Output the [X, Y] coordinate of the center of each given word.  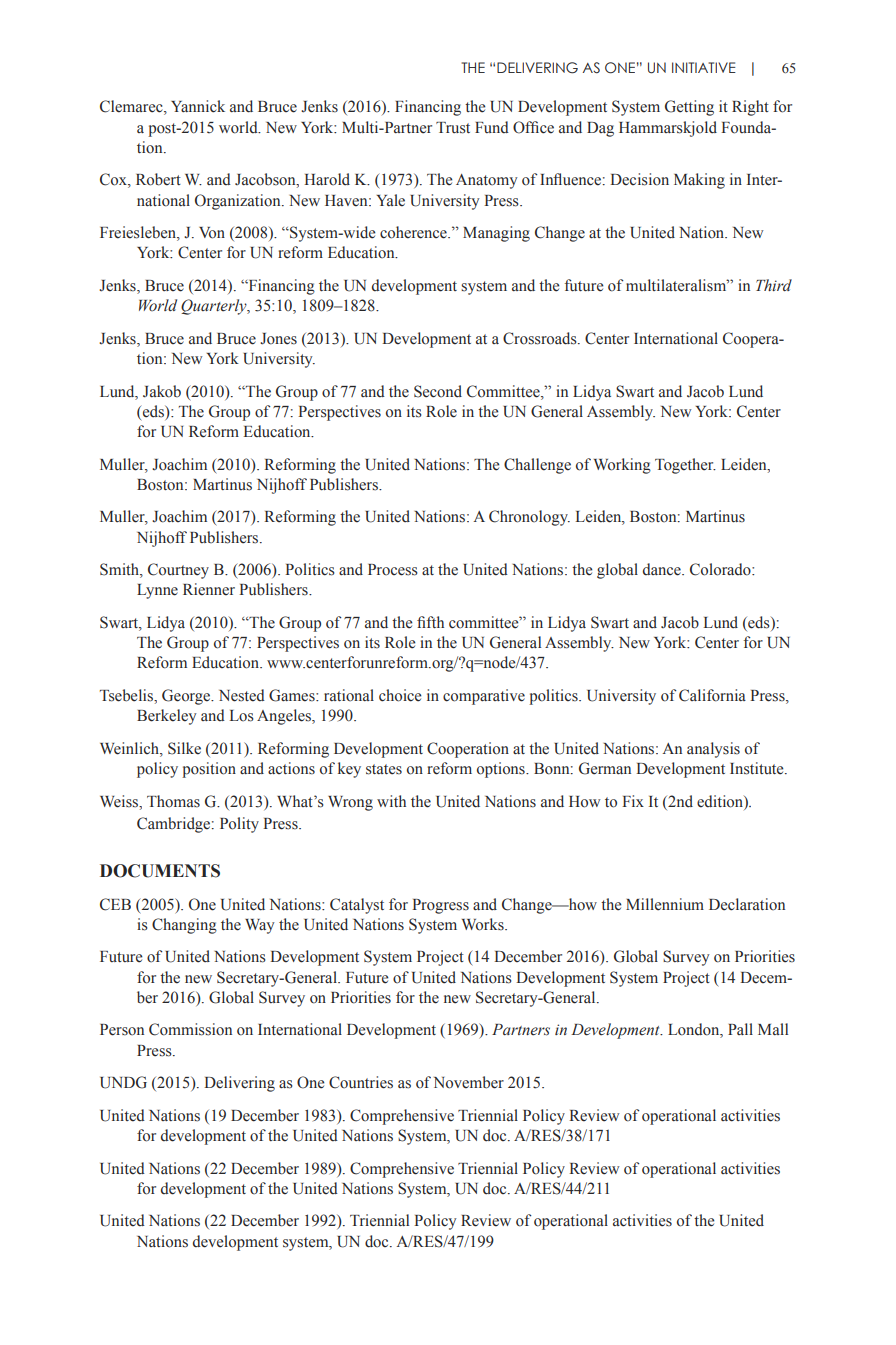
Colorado [721, 569]
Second [438, 391]
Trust [453, 128]
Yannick [198, 106]
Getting [689, 108]
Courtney [178, 571]
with [391, 801]
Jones [278, 339]
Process [393, 570]
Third [774, 285]
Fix [633, 801]
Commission [190, 1029]
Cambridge [175, 825]
